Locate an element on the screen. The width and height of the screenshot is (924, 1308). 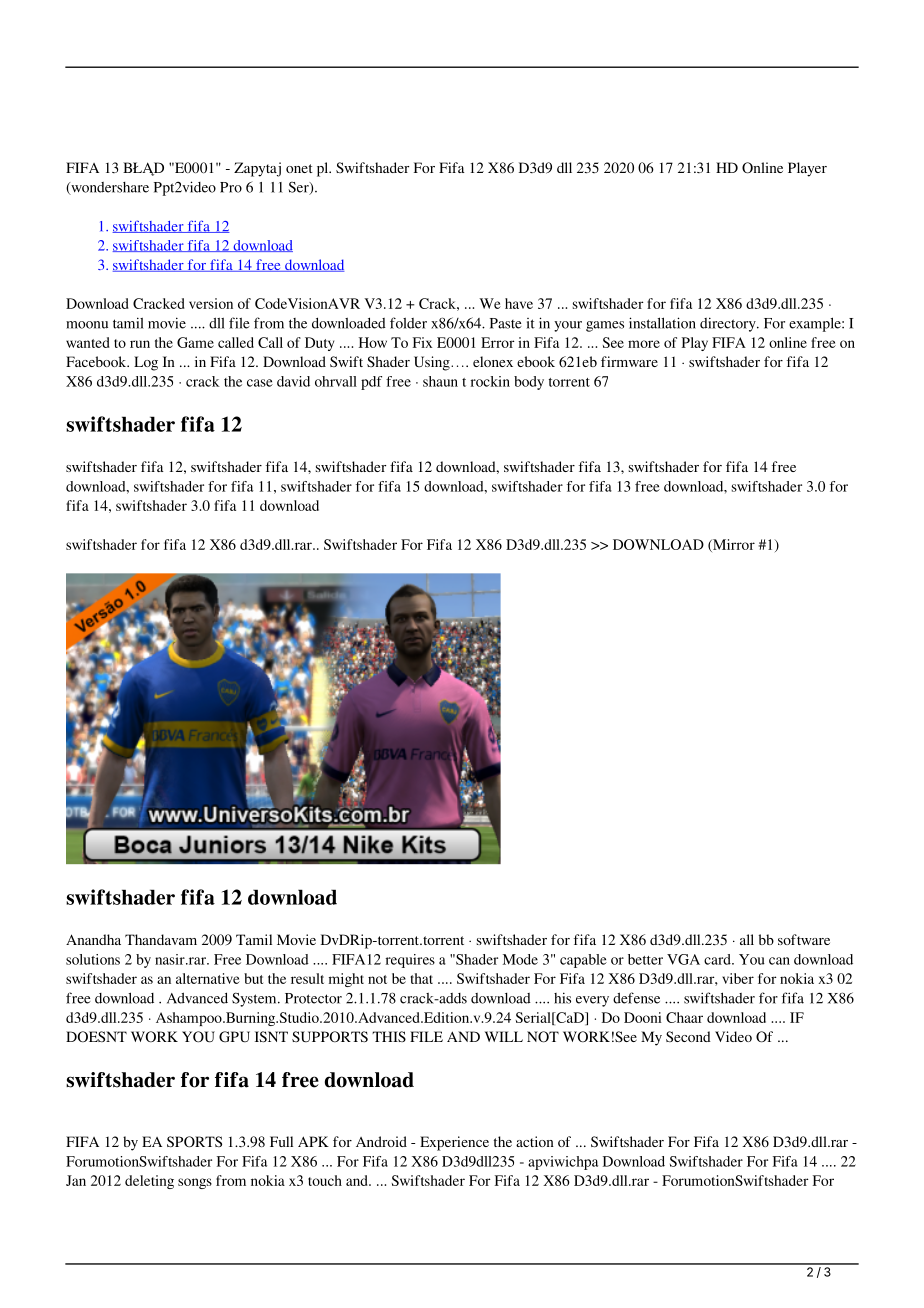
software is located at coordinates (804, 939).
